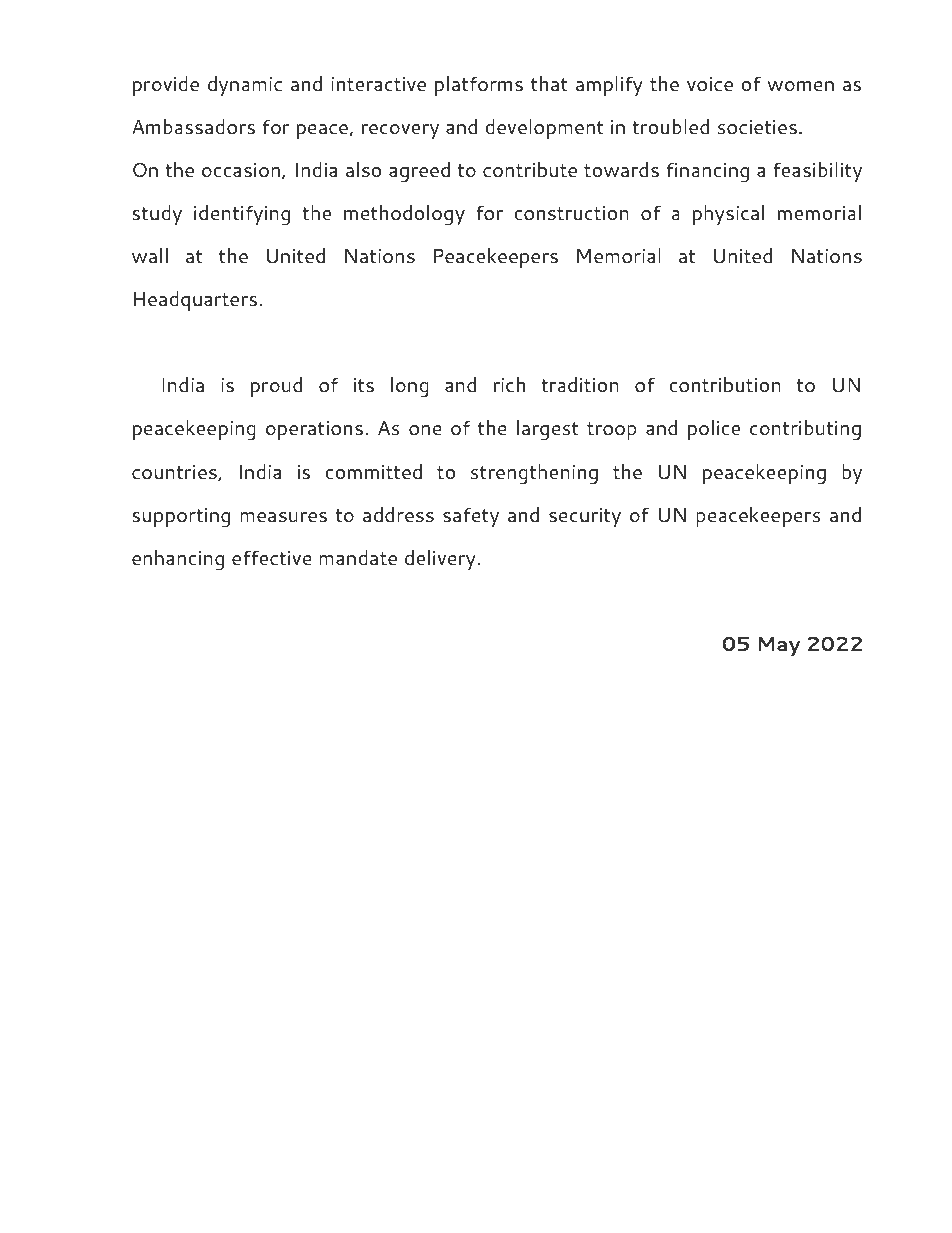 Image resolution: width=952 pixels, height=1233 pixels. I want to click on voice, so click(710, 84).
